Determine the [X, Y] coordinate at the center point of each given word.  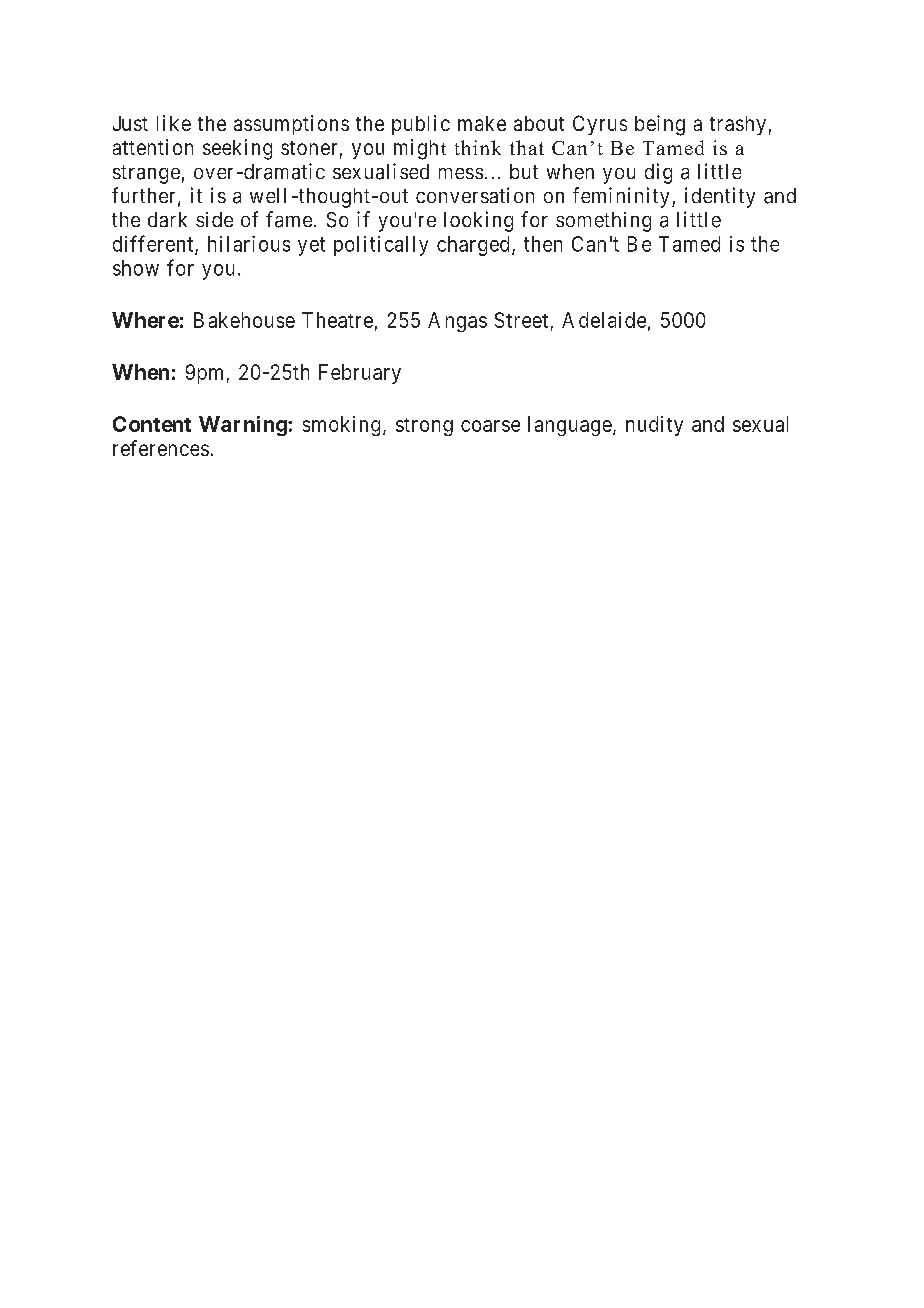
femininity [621, 197]
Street [521, 320]
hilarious [249, 244]
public [421, 125]
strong [424, 427]
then [543, 244]
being [660, 125]
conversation [475, 195]
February [360, 374]
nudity [654, 426]
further [143, 195]
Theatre [337, 320]
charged [473, 246]
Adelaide [604, 320]
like [174, 123]
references [161, 448]
